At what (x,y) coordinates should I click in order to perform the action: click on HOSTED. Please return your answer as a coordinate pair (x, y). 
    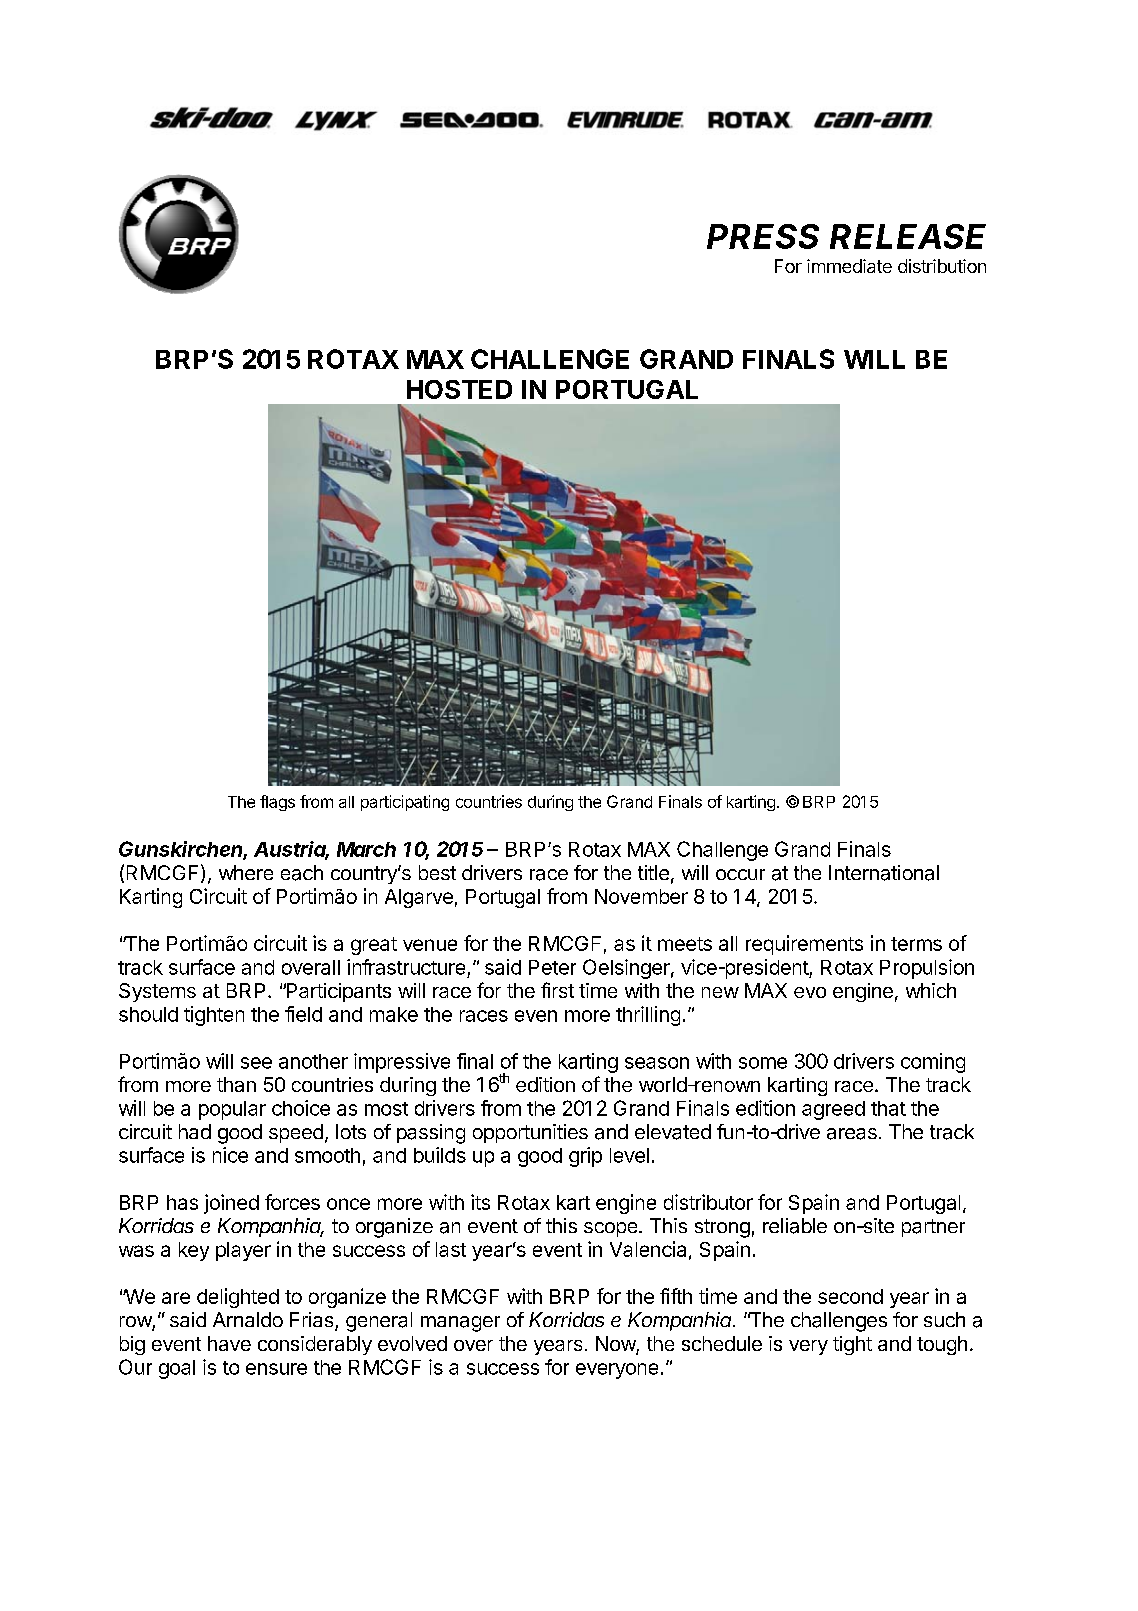
    Looking at the image, I should click on (459, 389).
